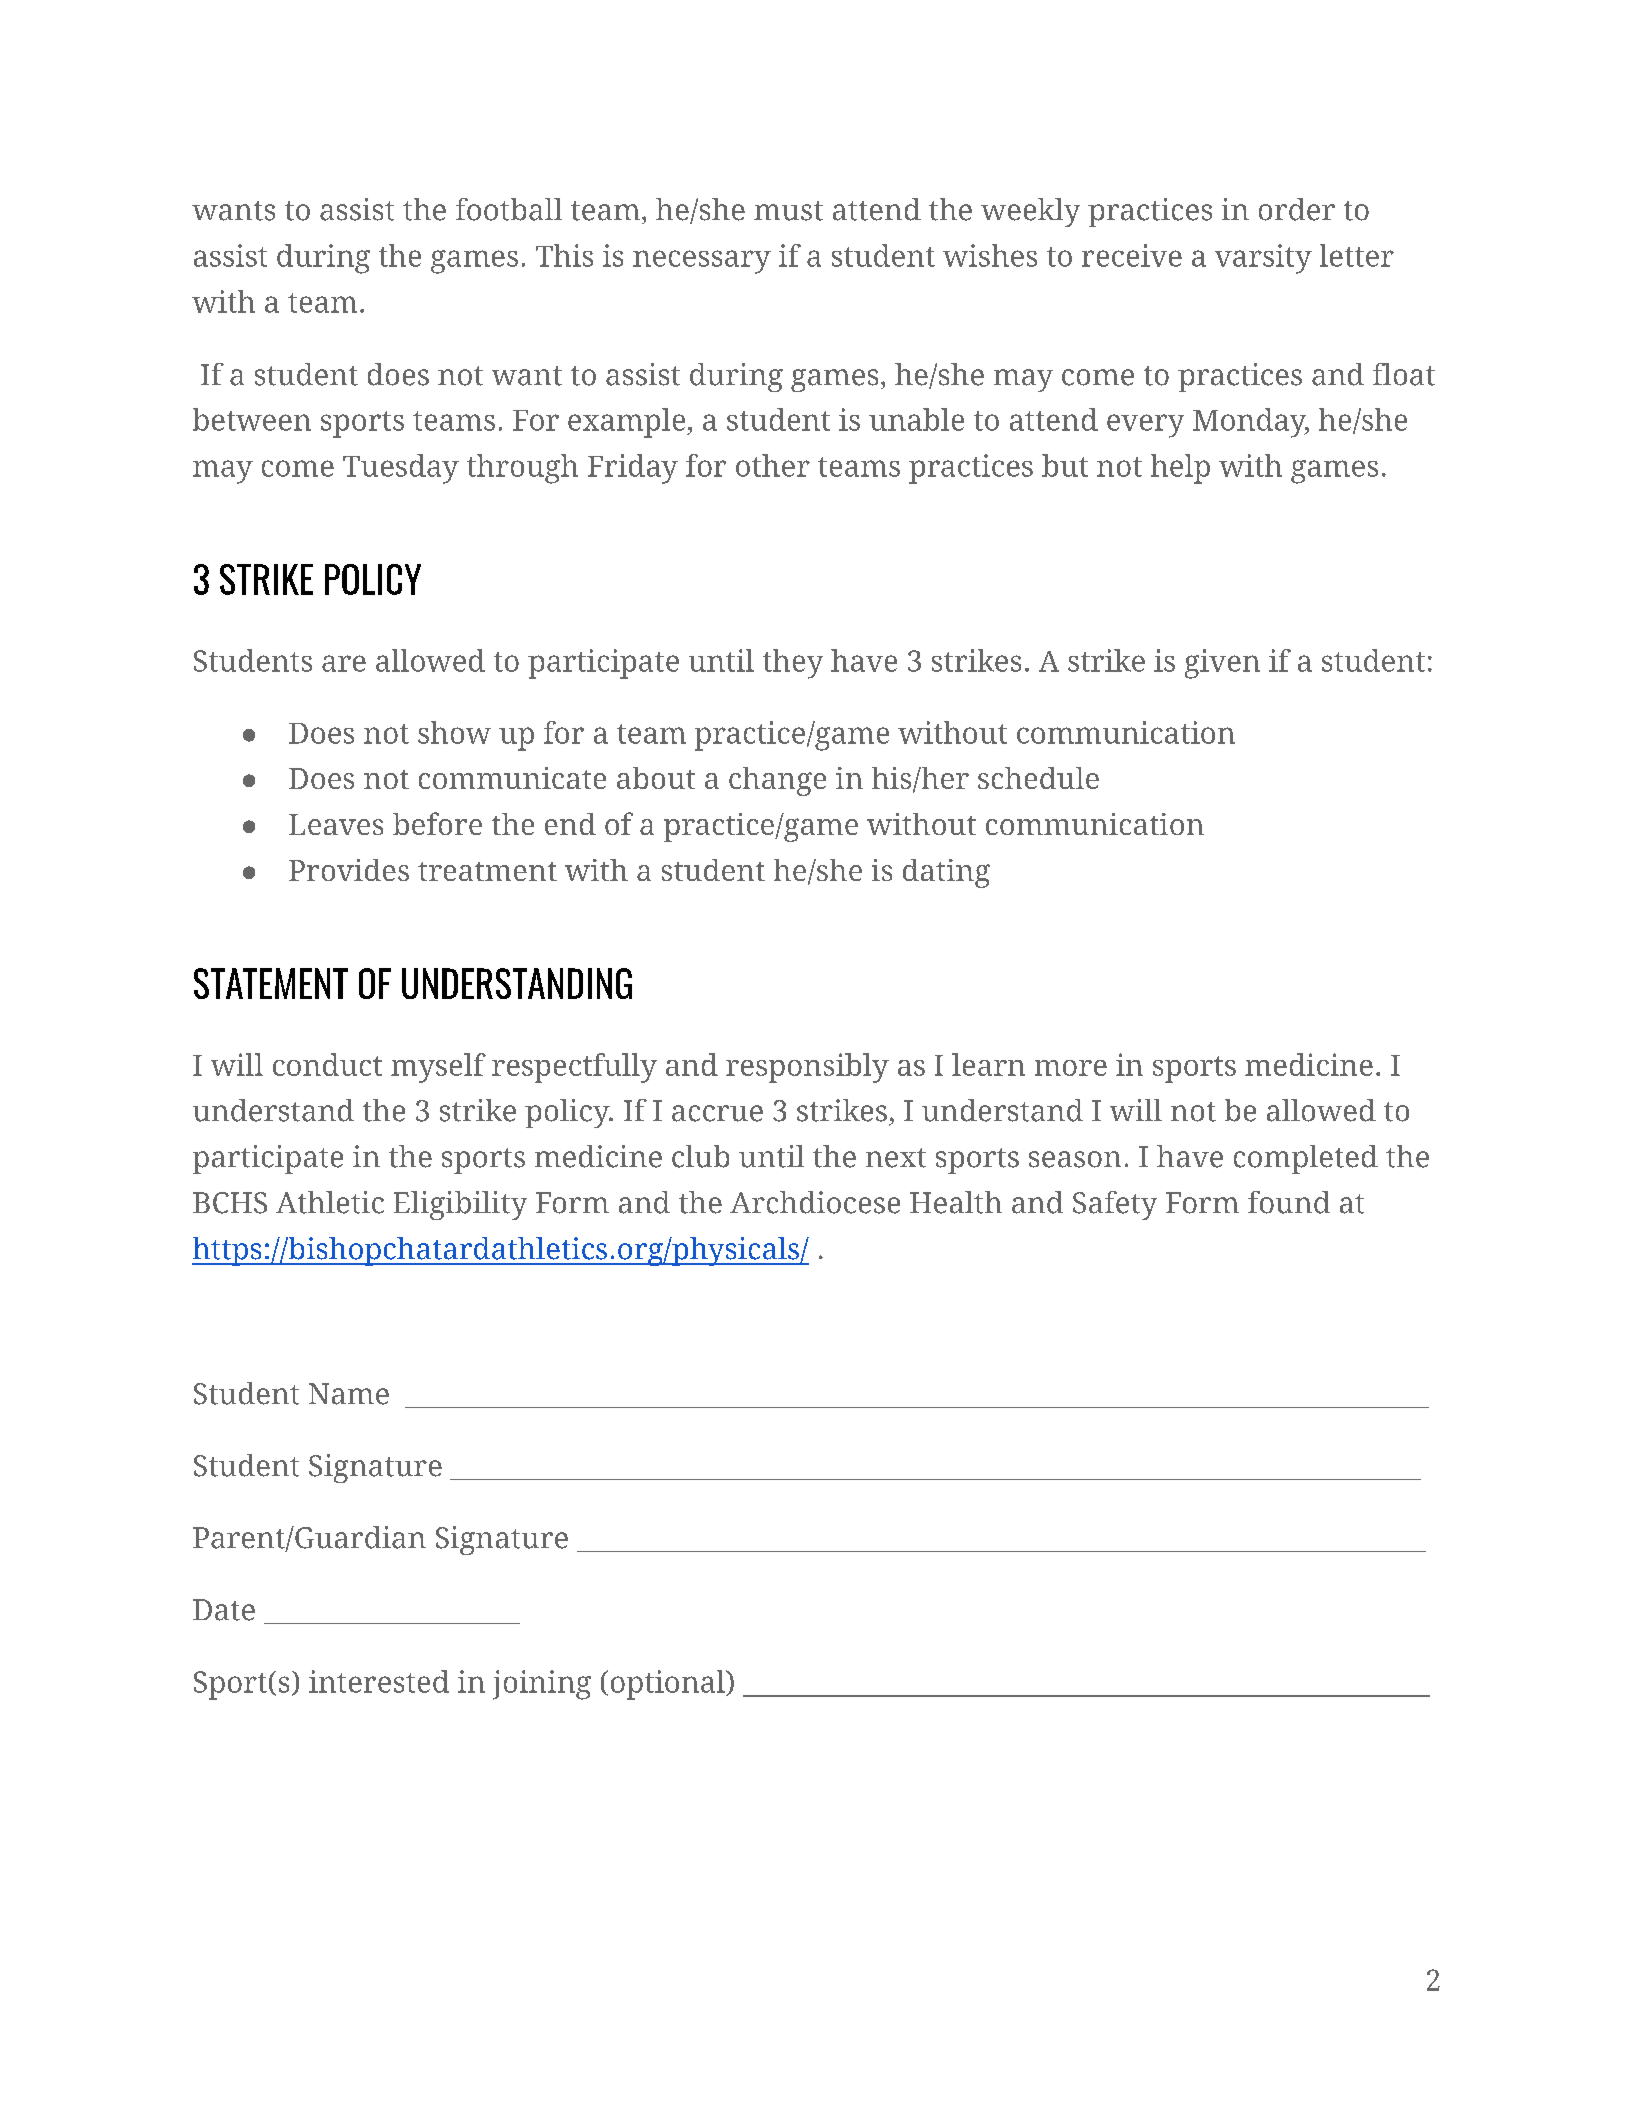 This page has height=2114, width=1634. Describe the element at coordinates (1263, 259) in the page. I see `varsity` at that location.
